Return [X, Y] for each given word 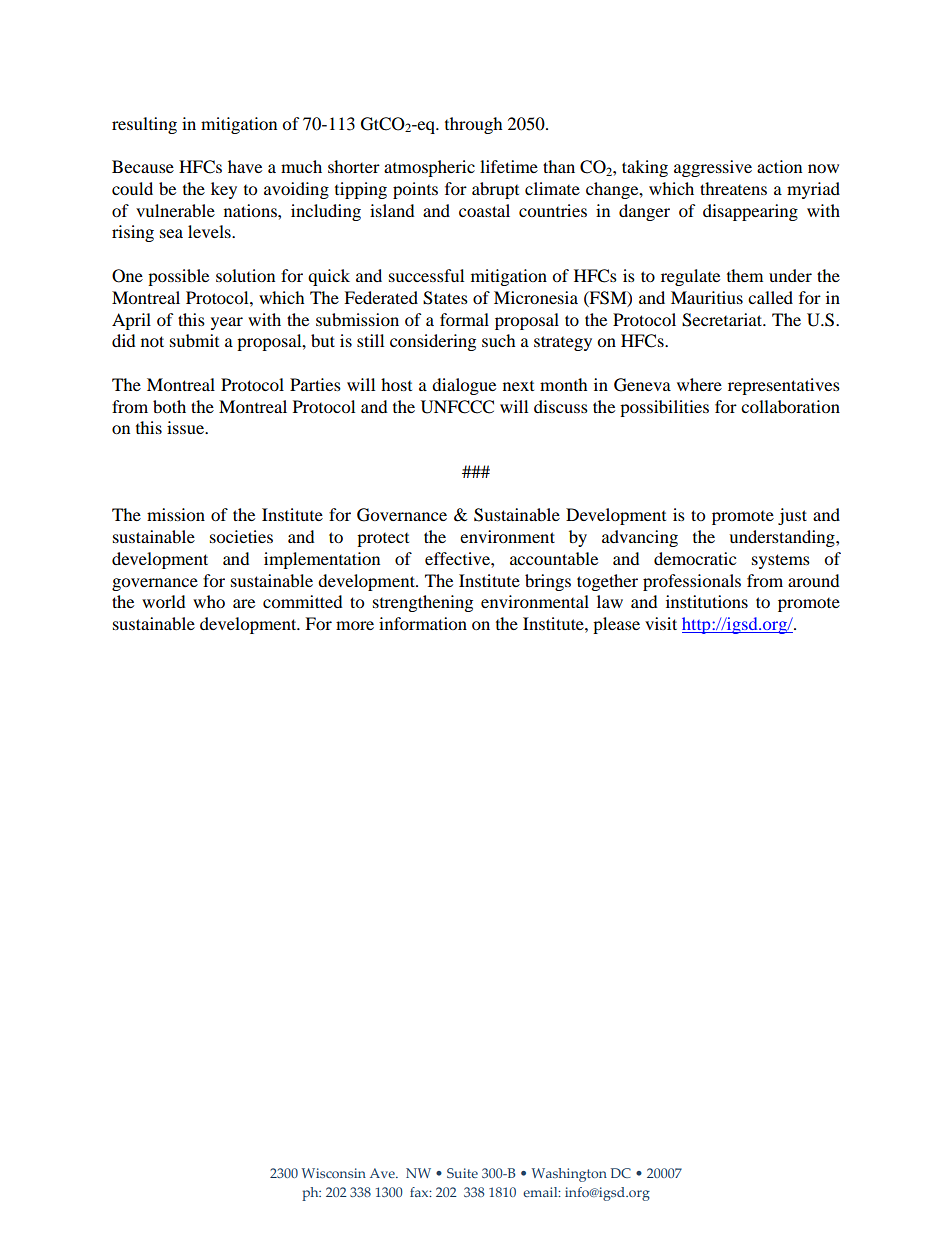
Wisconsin [334, 1173]
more [355, 625]
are [244, 603]
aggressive [713, 168]
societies [241, 536]
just [792, 516]
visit [661, 623]
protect [383, 540]
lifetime [509, 166]
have [245, 166]
